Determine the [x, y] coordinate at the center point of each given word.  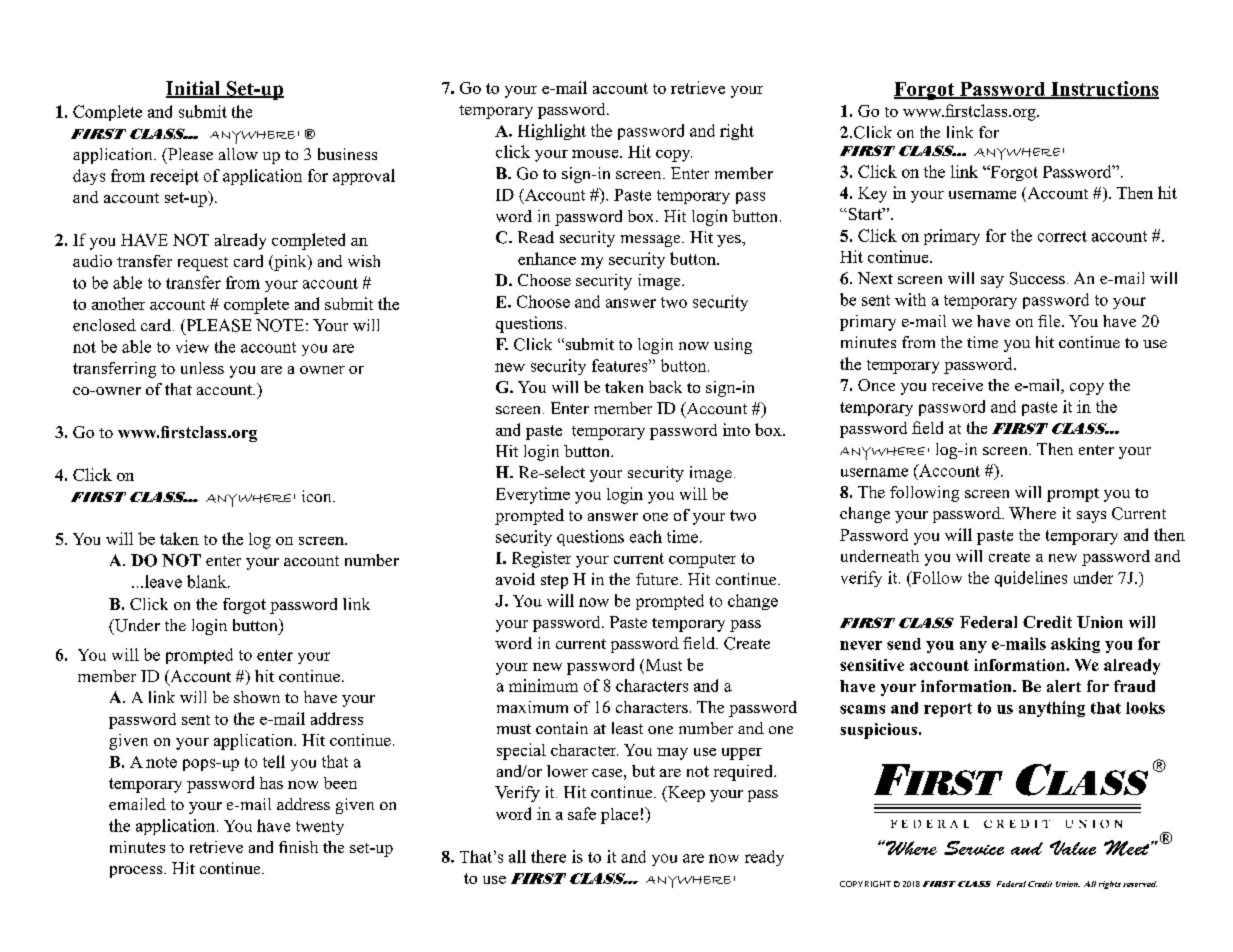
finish [298, 847]
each [646, 536]
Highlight [552, 132]
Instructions [1104, 89]
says [1091, 517]
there [548, 856]
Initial [194, 89]
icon [318, 496]
